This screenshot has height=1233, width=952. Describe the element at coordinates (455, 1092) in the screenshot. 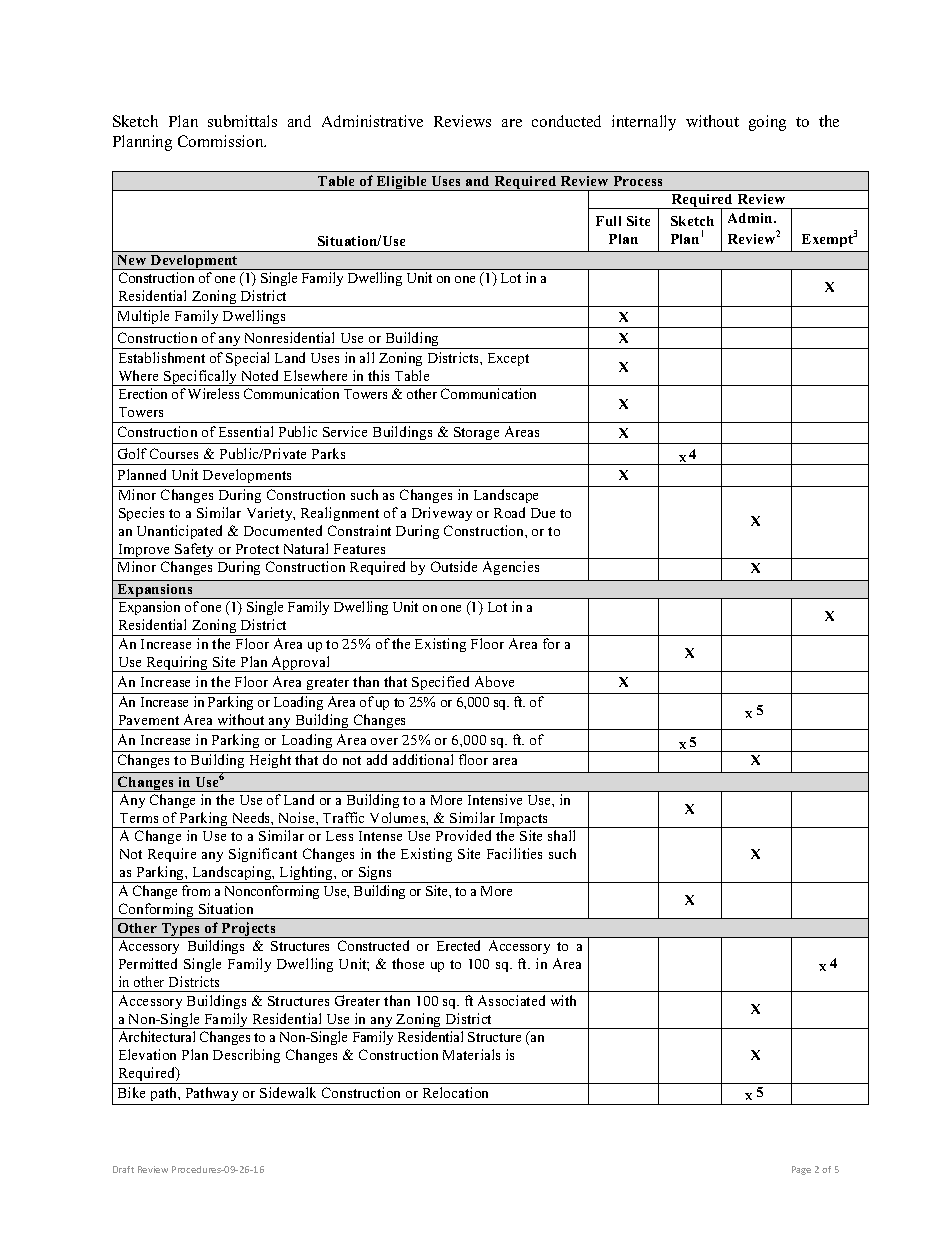

I see `Relocation` at that location.
